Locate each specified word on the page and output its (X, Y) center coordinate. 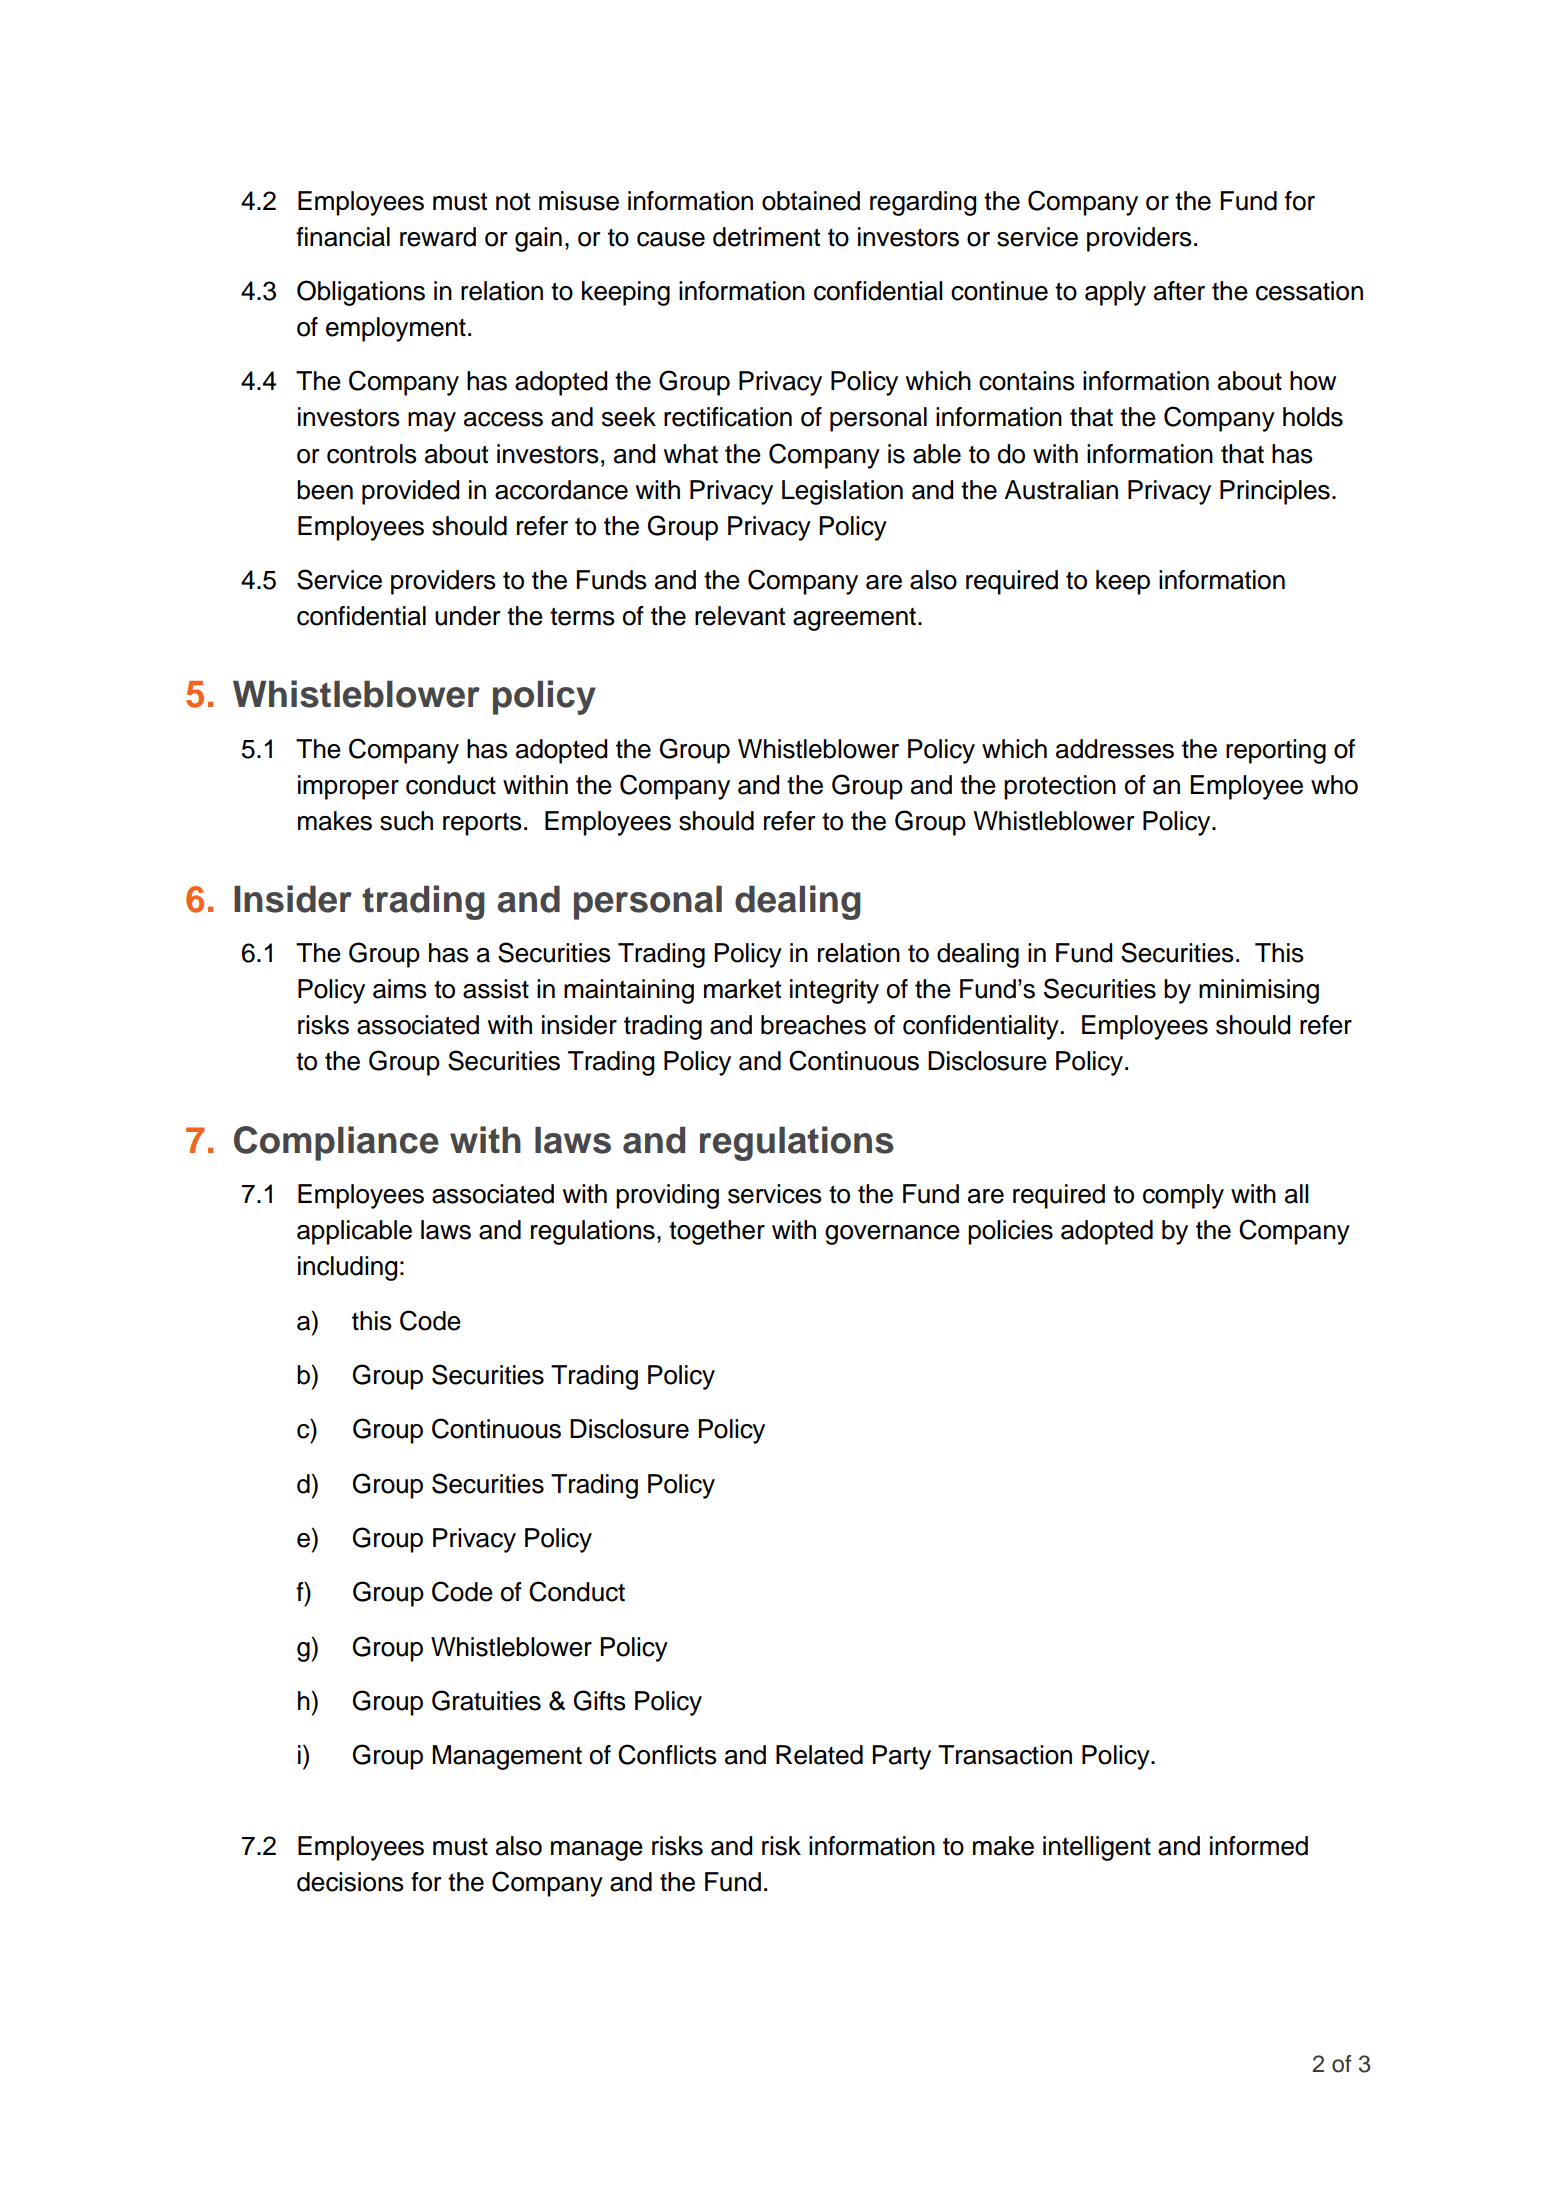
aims (400, 989)
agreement (854, 619)
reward (438, 237)
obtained (811, 201)
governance (892, 1235)
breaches (813, 1025)
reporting (1276, 751)
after (1179, 291)
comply (1183, 1196)
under (468, 616)
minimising (1259, 991)
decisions (350, 1882)
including (347, 1268)
